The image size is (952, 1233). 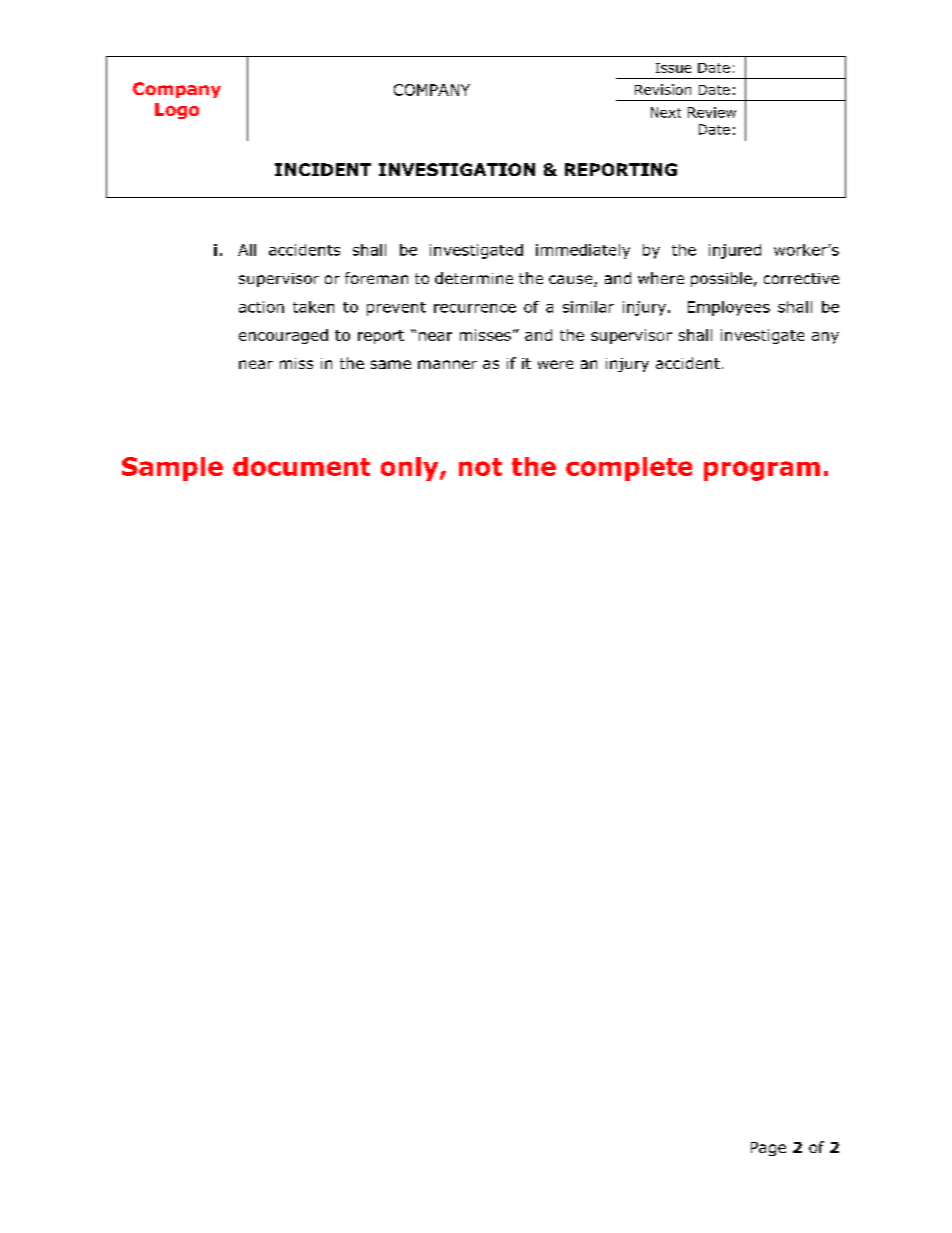 I want to click on Logo, so click(x=177, y=111).
